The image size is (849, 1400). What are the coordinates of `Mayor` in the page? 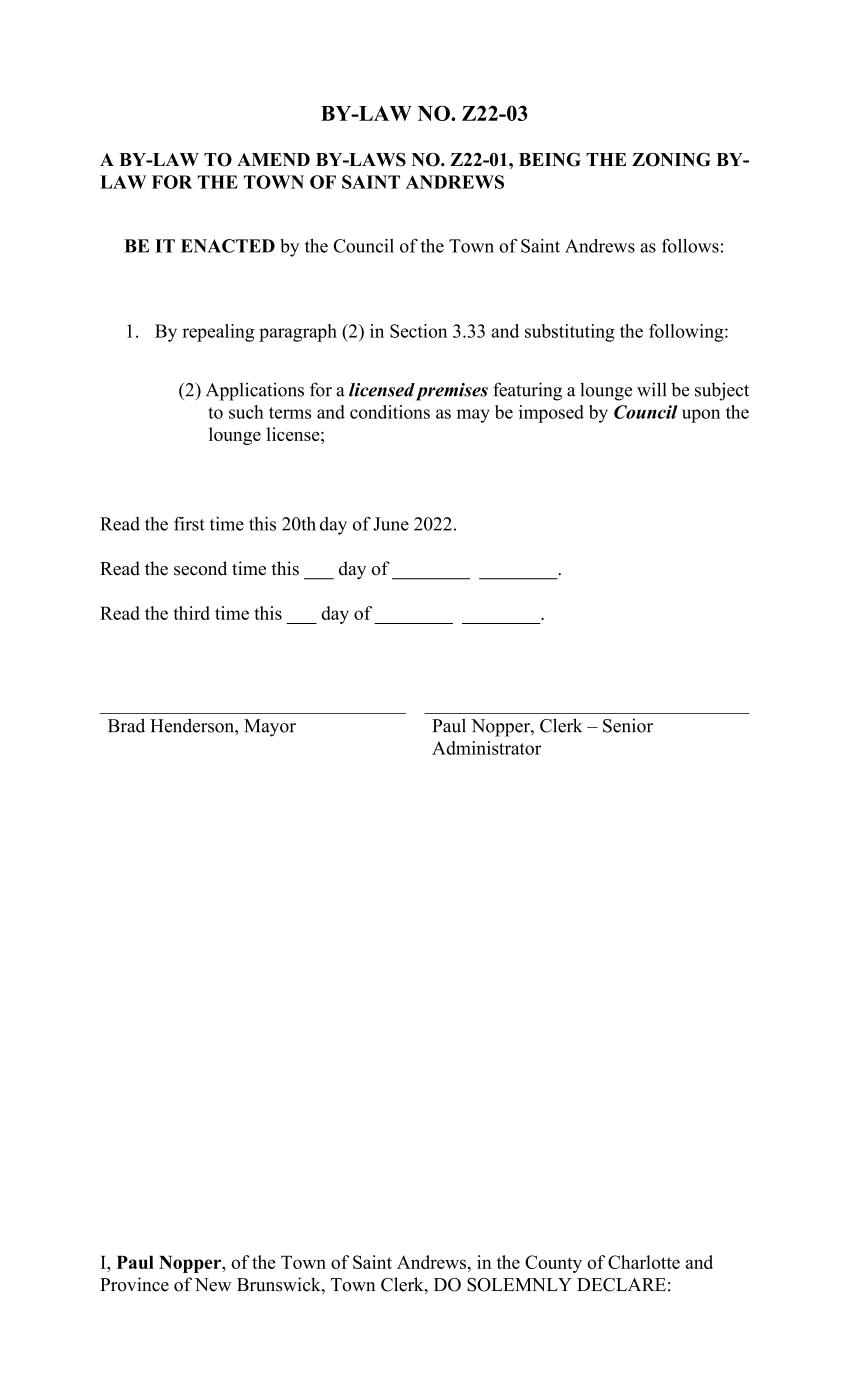 It's located at (270, 728).
